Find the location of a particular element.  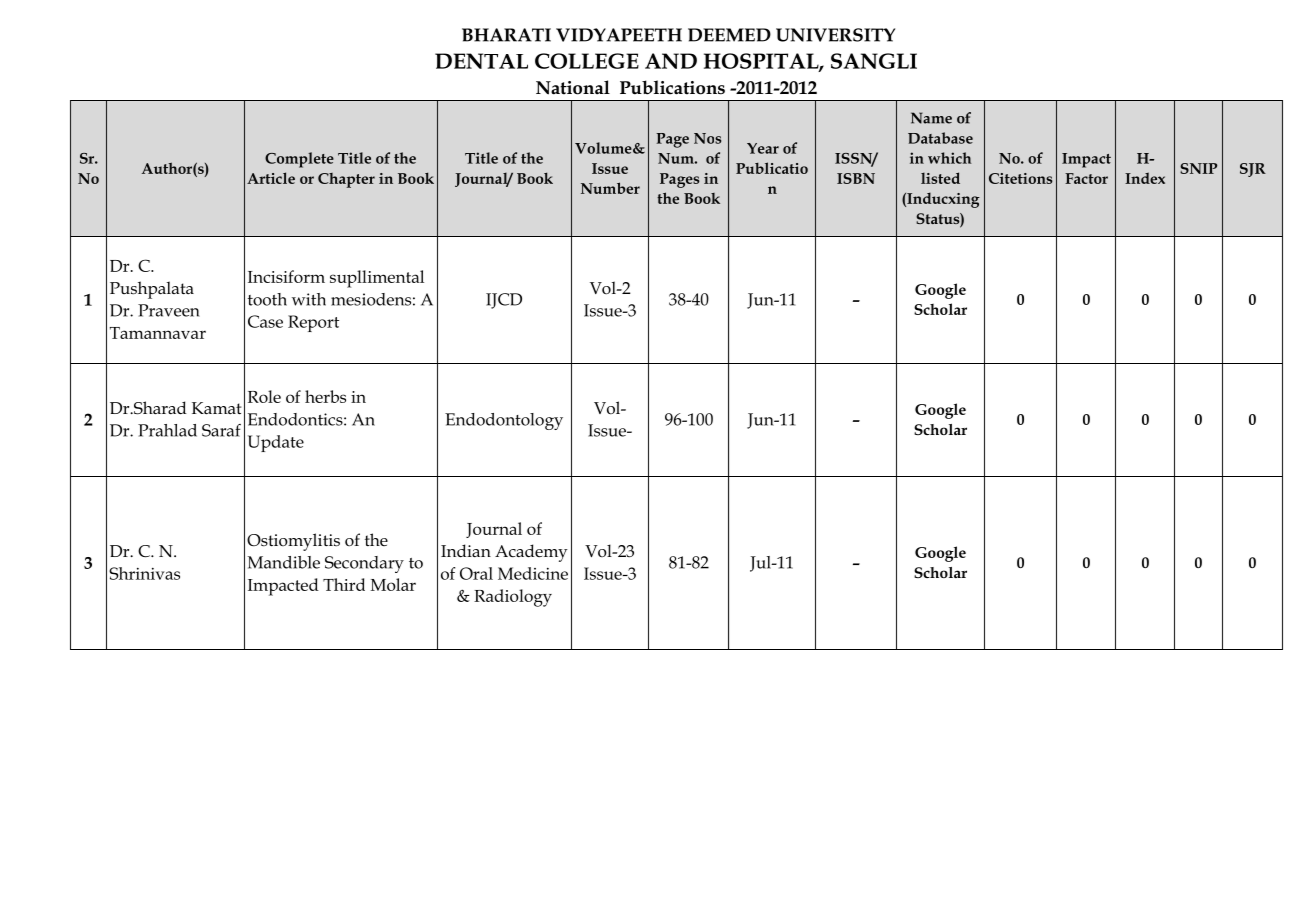

Update is located at coordinates (276, 443).
